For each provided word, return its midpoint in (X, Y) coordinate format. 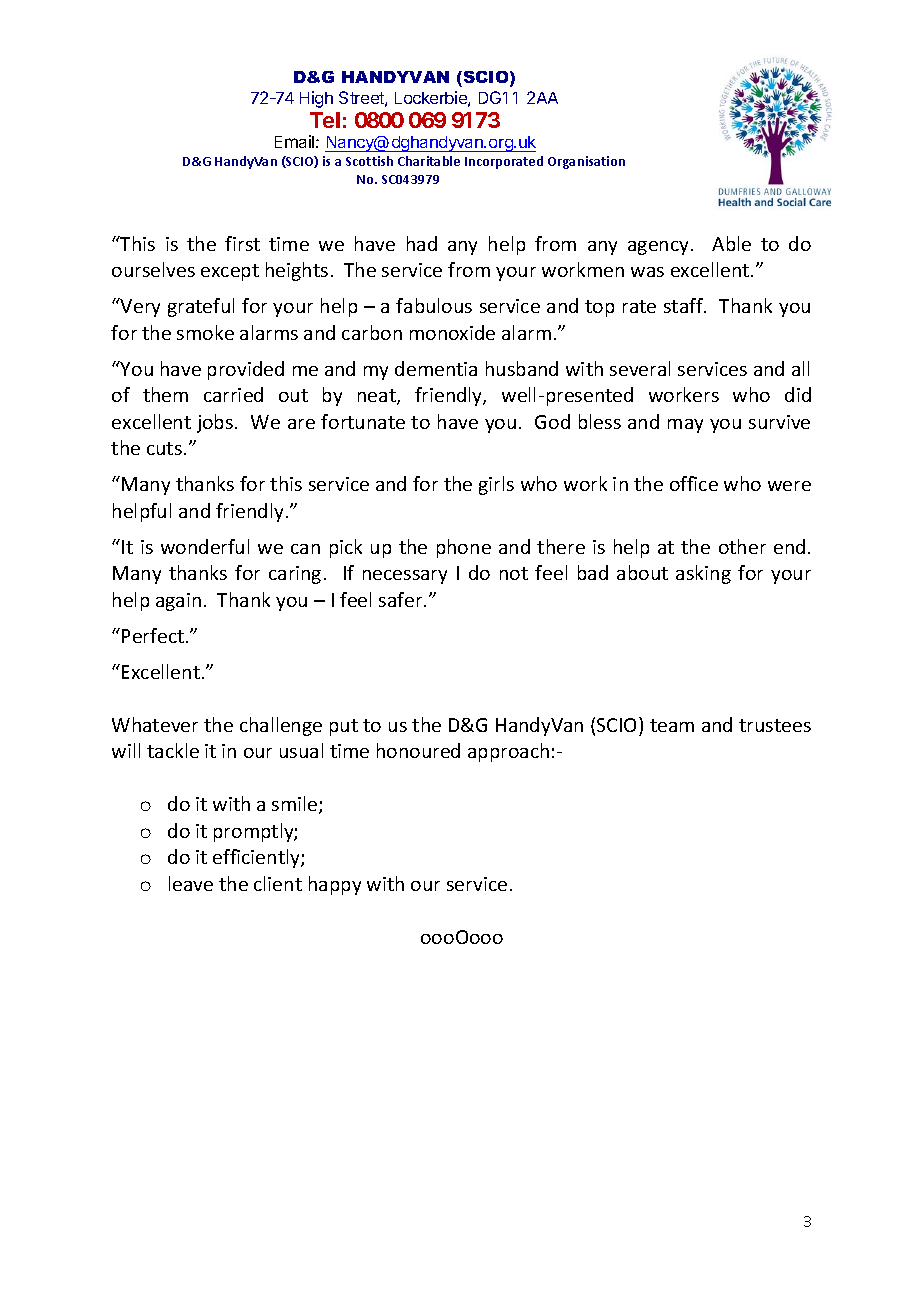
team (672, 725)
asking (703, 574)
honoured (418, 750)
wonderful (205, 546)
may (685, 426)
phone (464, 548)
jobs (215, 423)
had (422, 243)
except (230, 272)
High (316, 99)
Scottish (369, 161)
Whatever (155, 724)
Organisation (586, 162)
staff (685, 305)
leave (191, 883)
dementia (436, 368)
